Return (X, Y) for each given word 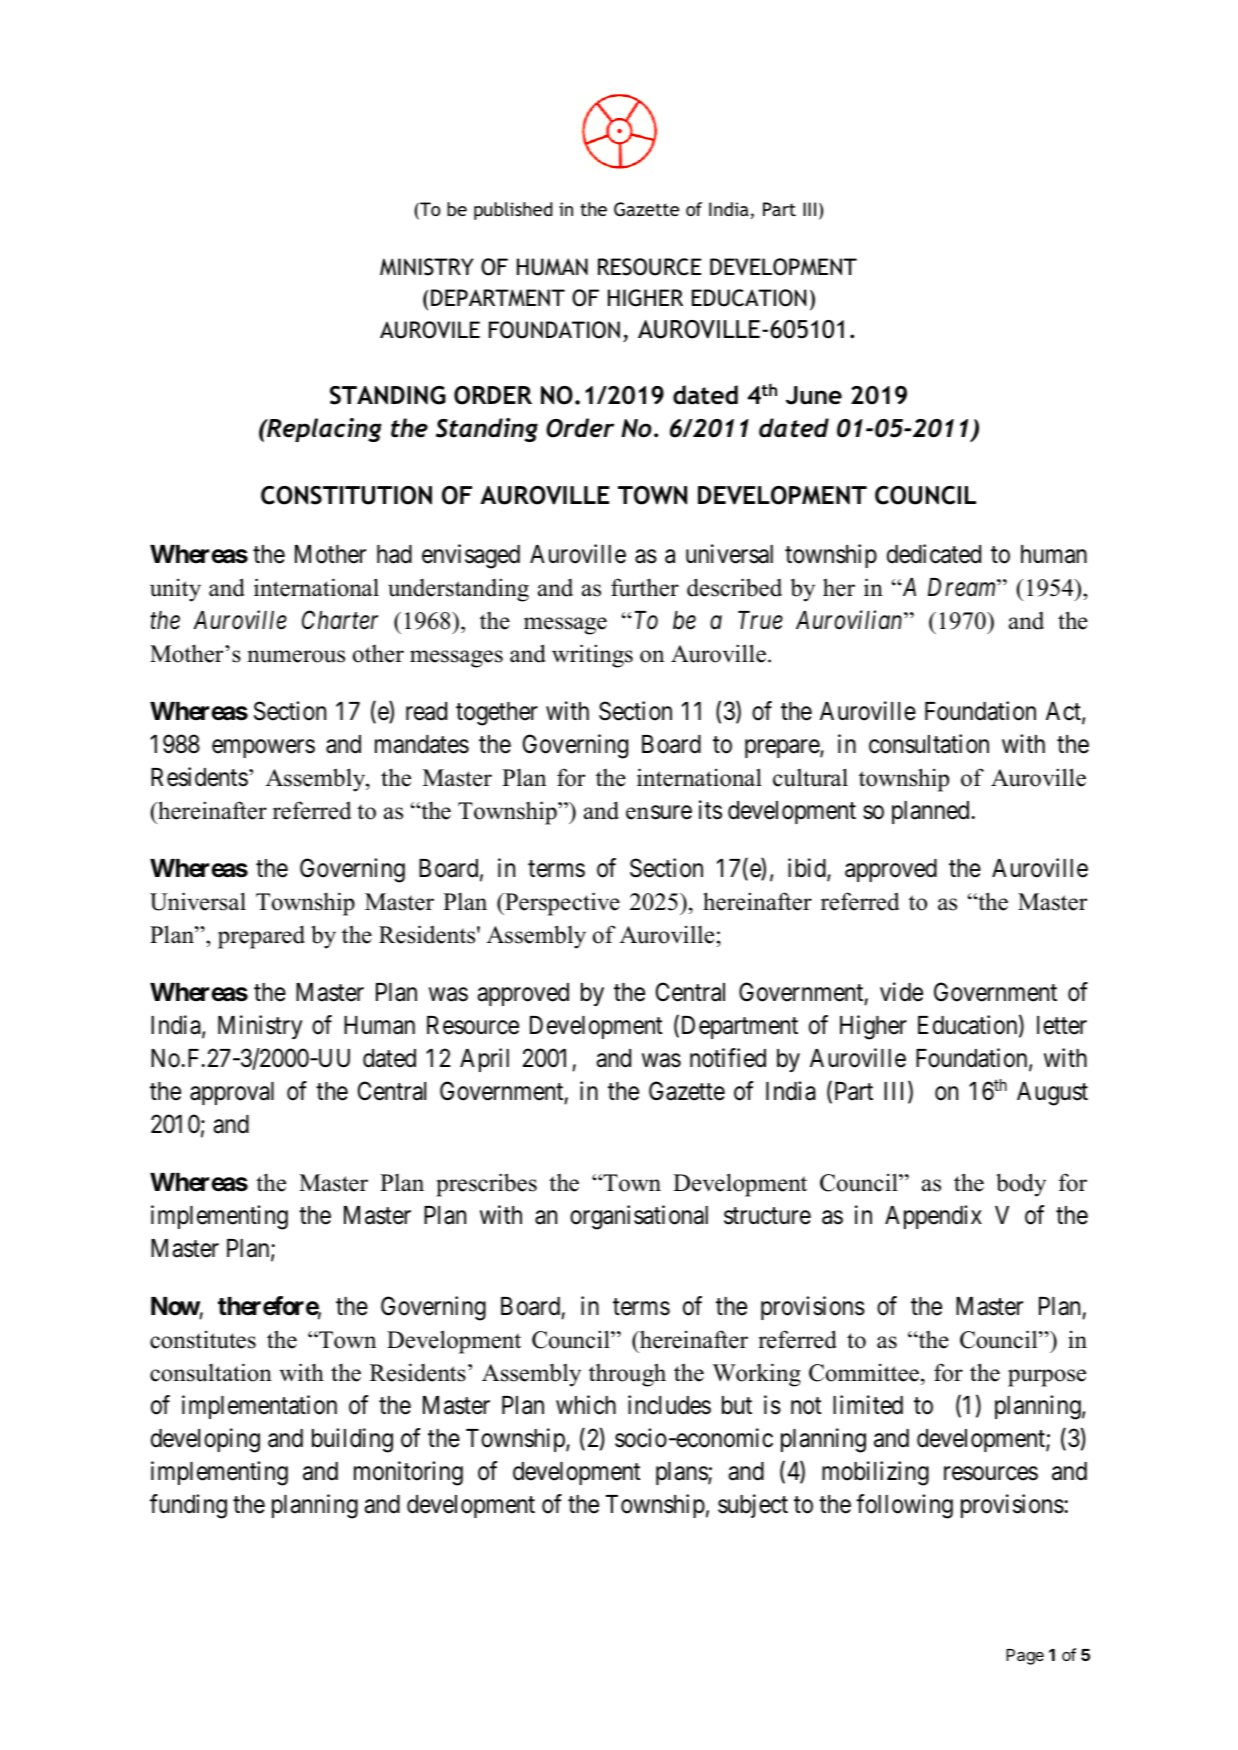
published (513, 211)
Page (1025, 1657)
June (814, 395)
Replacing (323, 430)
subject (753, 1506)
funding (188, 1506)
